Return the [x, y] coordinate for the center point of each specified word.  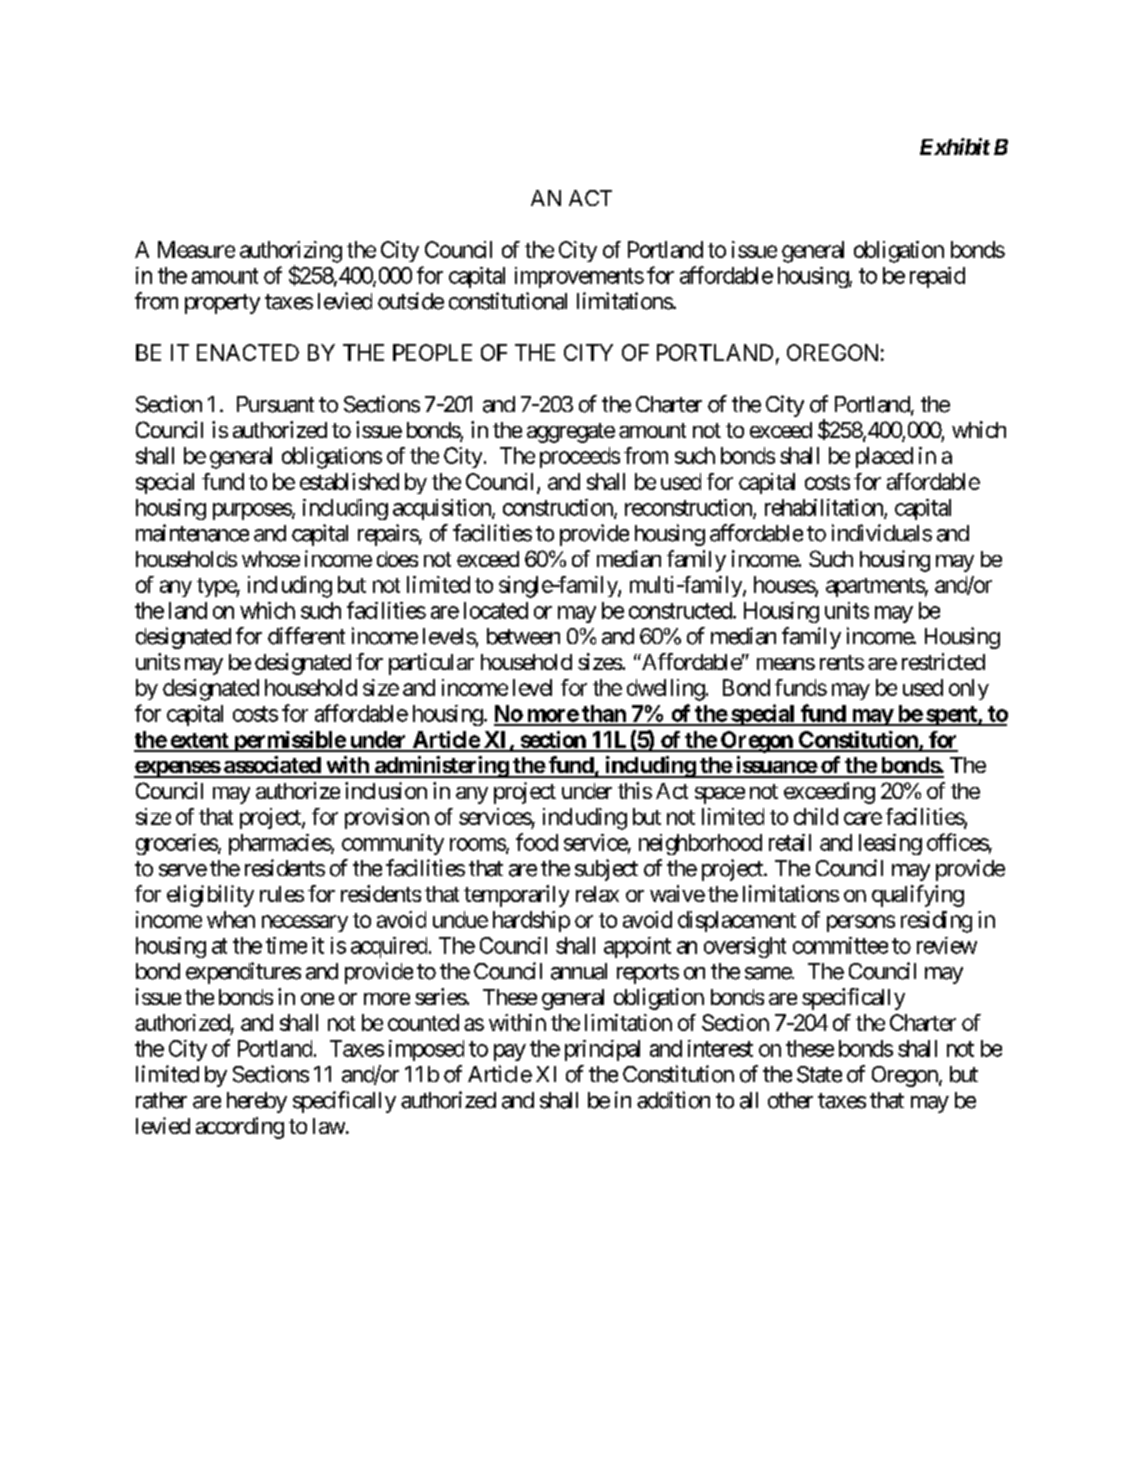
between [523, 636]
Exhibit [955, 146]
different [306, 636]
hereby [257, 1102]
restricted [943, 661]
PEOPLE [432, 352]
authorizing [291, 252]
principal [602, 1050]
